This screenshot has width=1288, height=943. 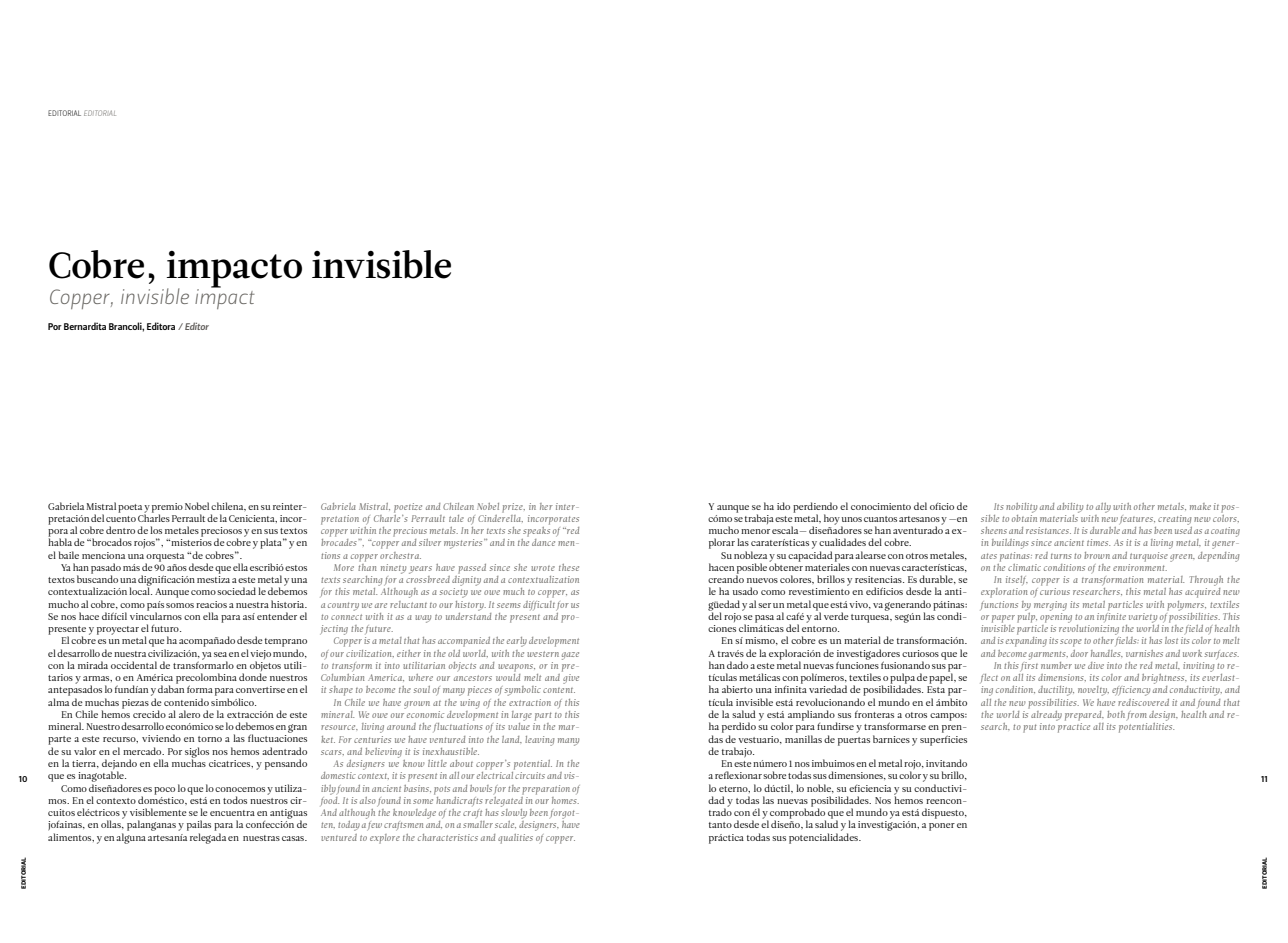 I want to click on somos, so click(x=180, y=605).
